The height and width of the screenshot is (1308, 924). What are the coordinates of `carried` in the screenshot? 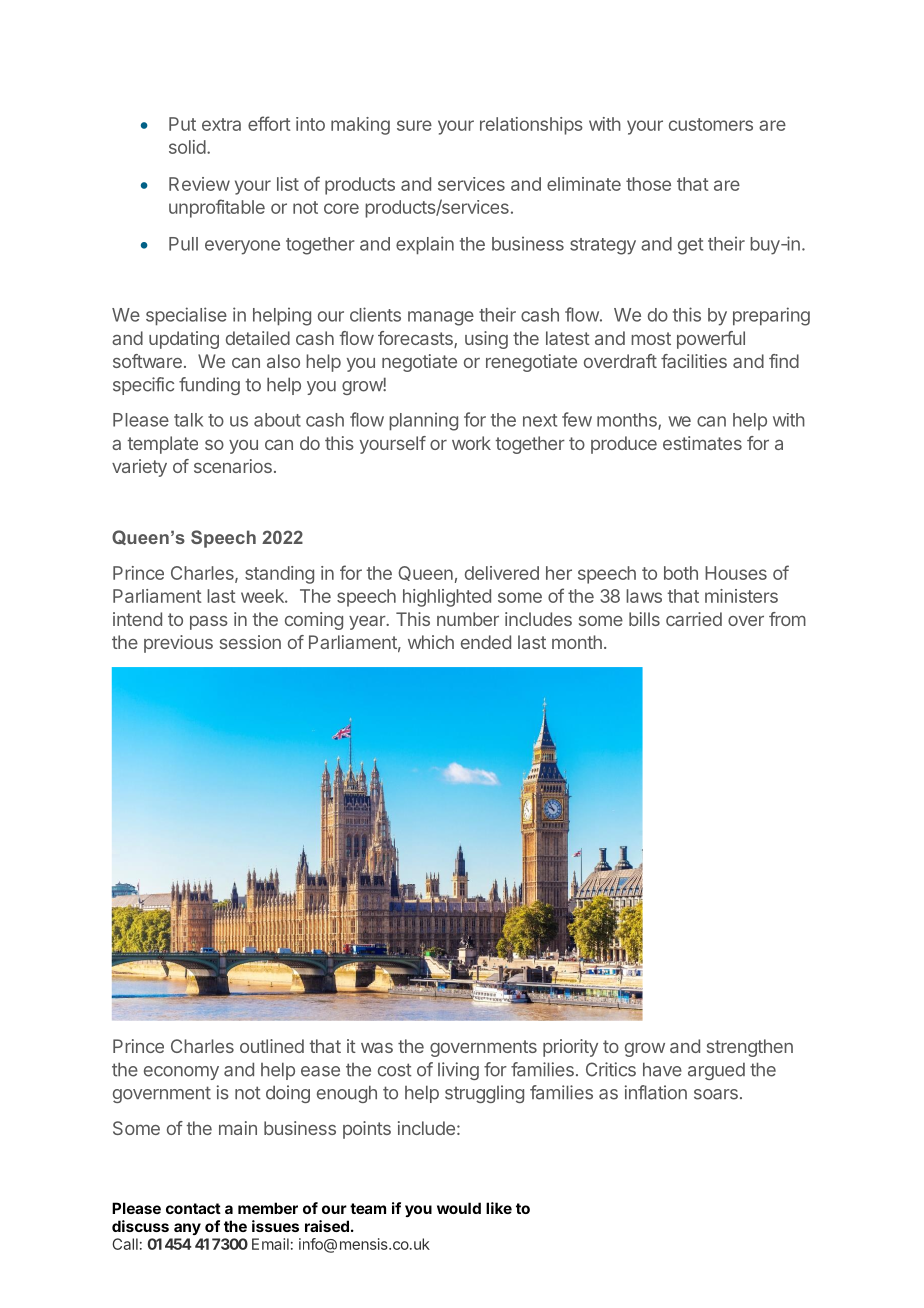 It's located at (694, 619).
